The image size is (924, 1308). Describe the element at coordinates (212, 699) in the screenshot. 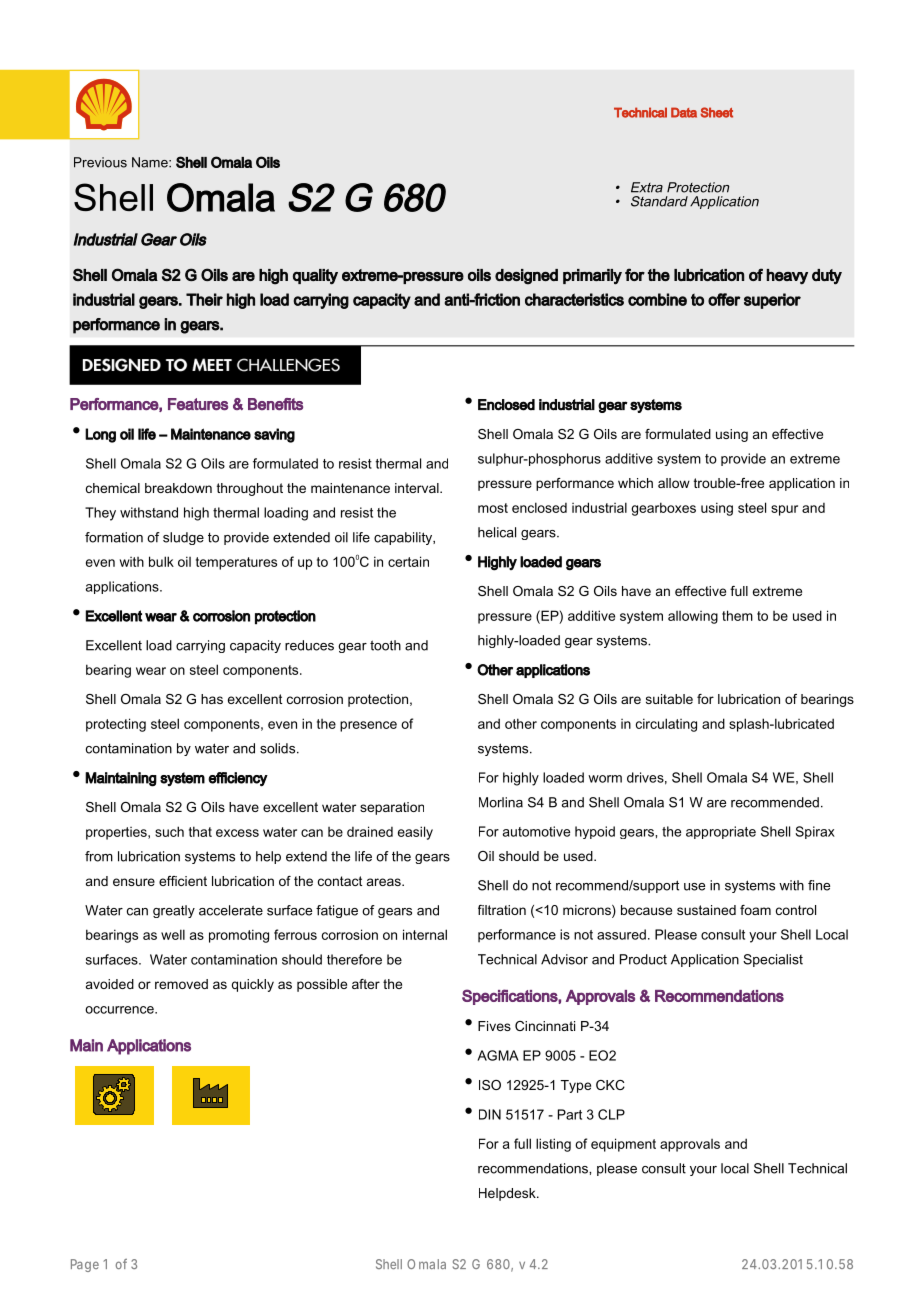

I see `has` at that location.
